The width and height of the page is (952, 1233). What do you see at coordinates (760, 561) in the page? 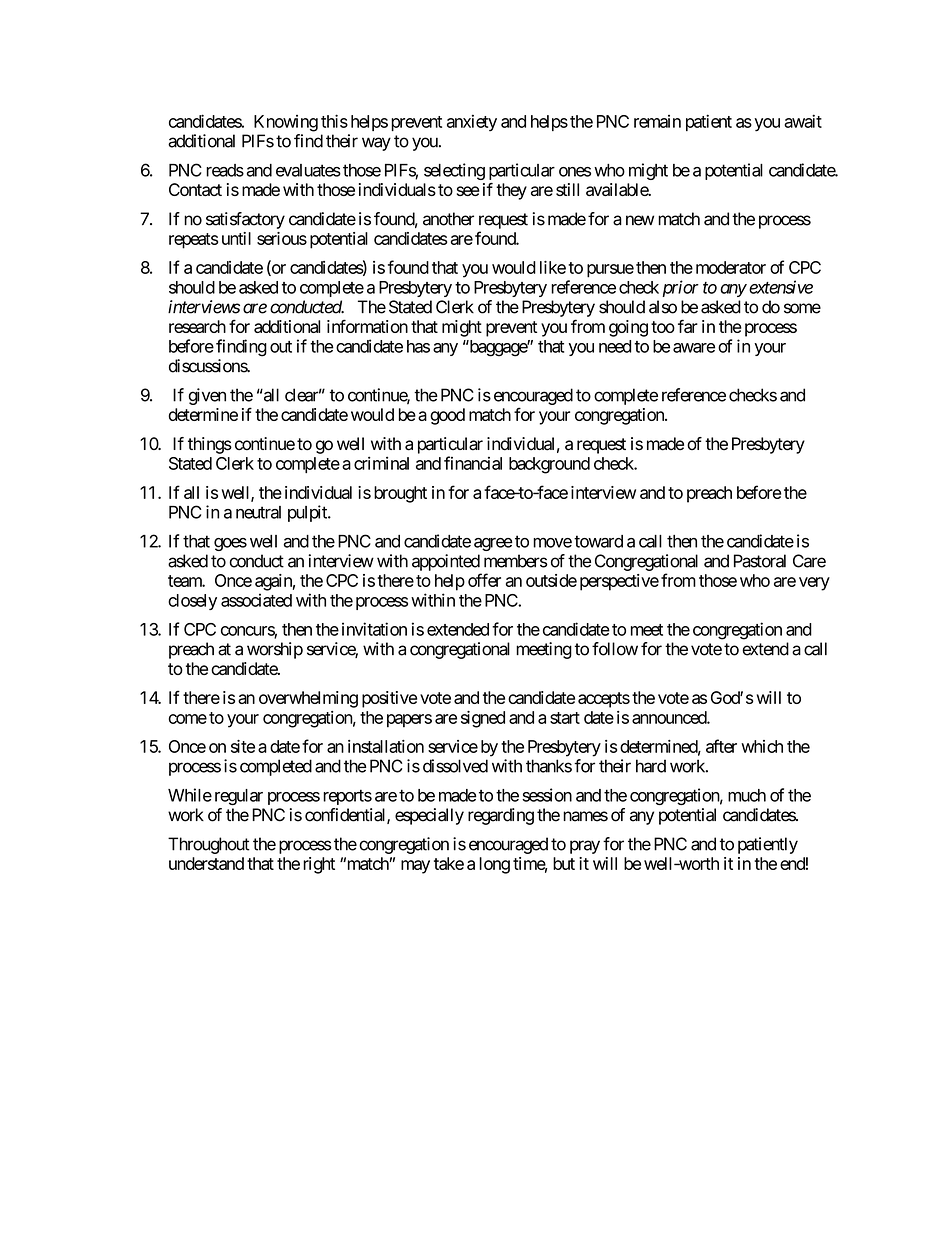
I see `Pastoral` at bounding box center [760, 561].
